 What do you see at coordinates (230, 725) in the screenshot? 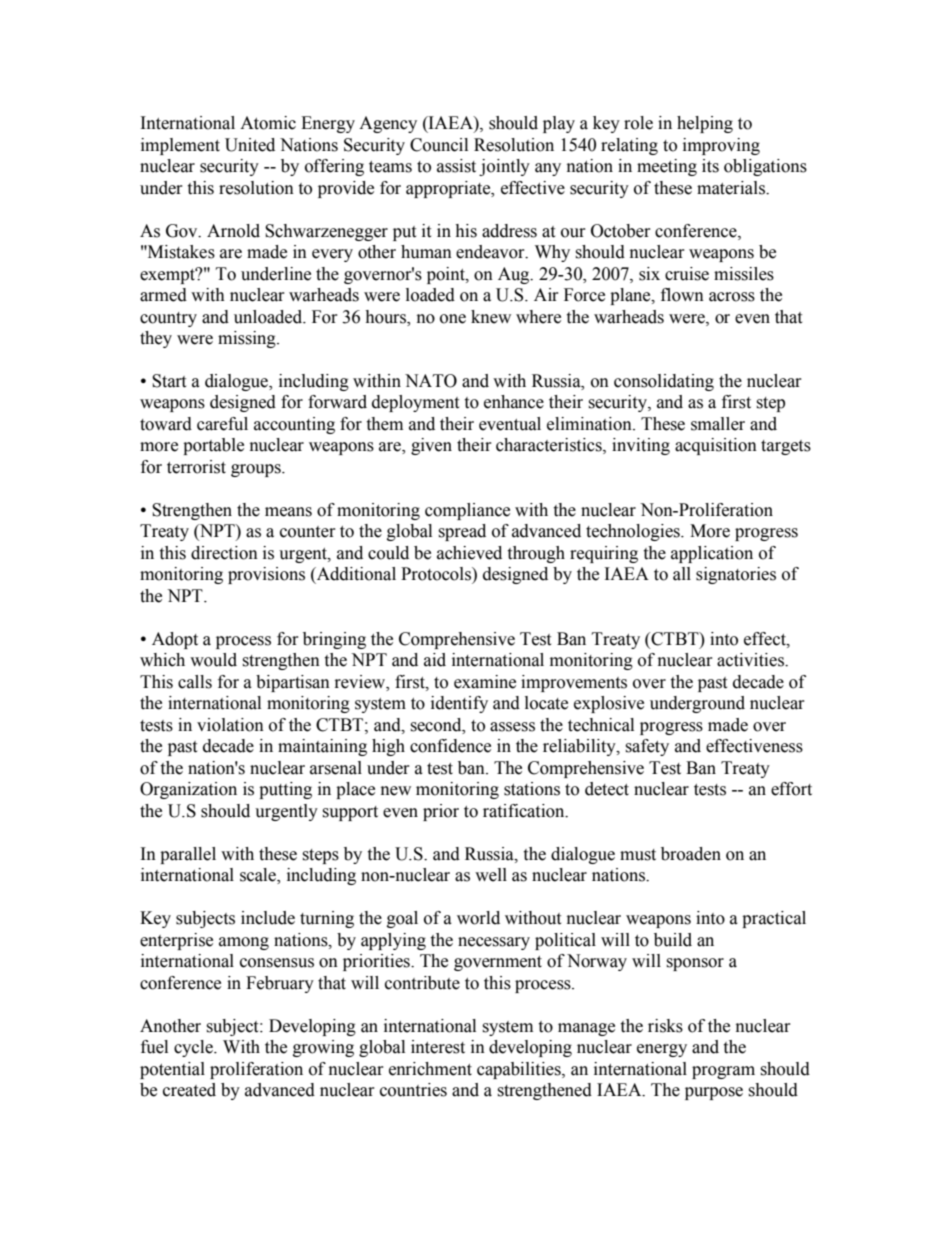
I see `violation` at bounding box center [230, 725].
